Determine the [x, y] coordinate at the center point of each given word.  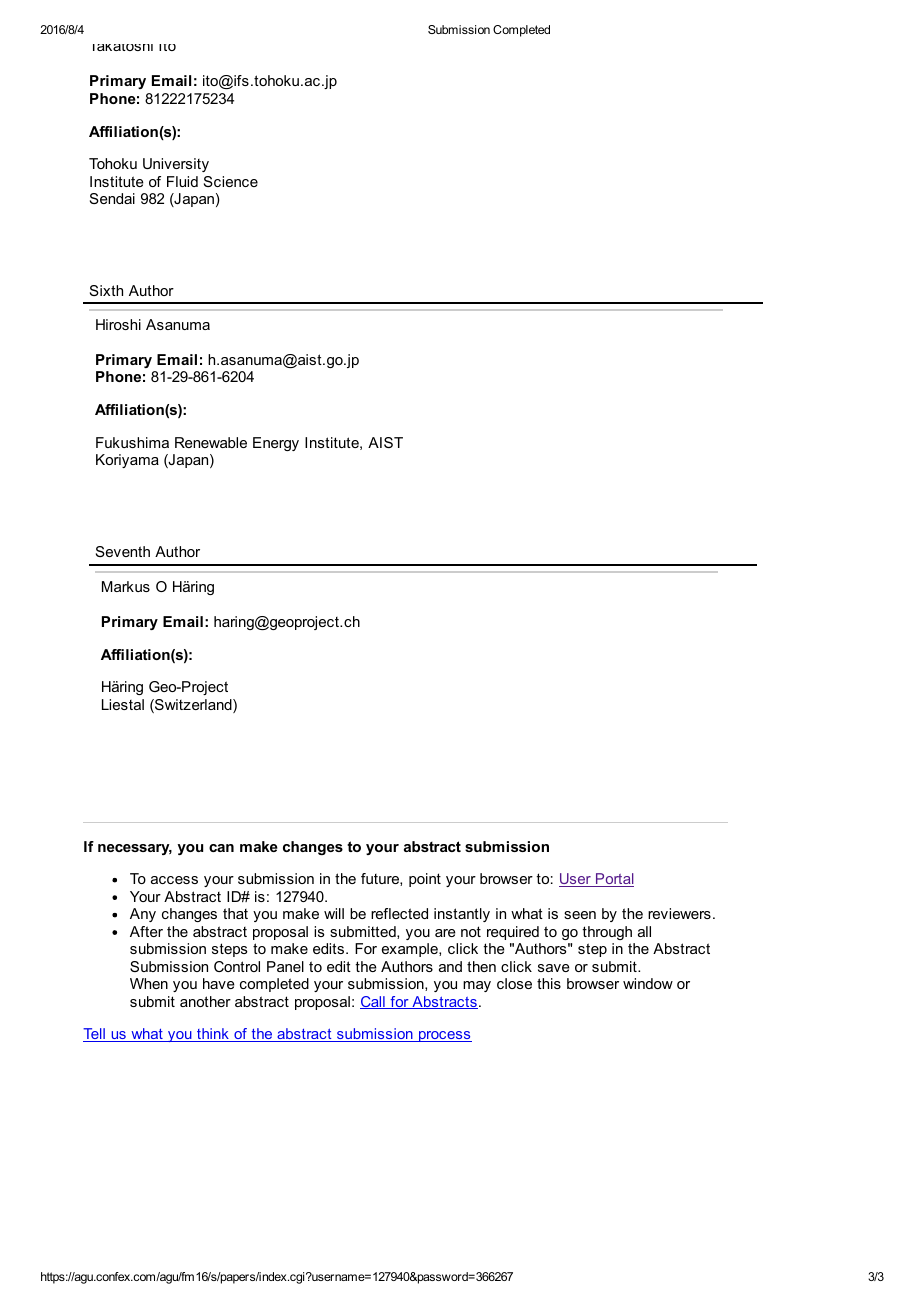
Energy [276, 444]
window [648, 983]
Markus [126, 586]
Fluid [182, 181]
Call [373, 1002]
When [149, 983]
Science [231, 181]
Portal [614, 880]
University [176, 165]
